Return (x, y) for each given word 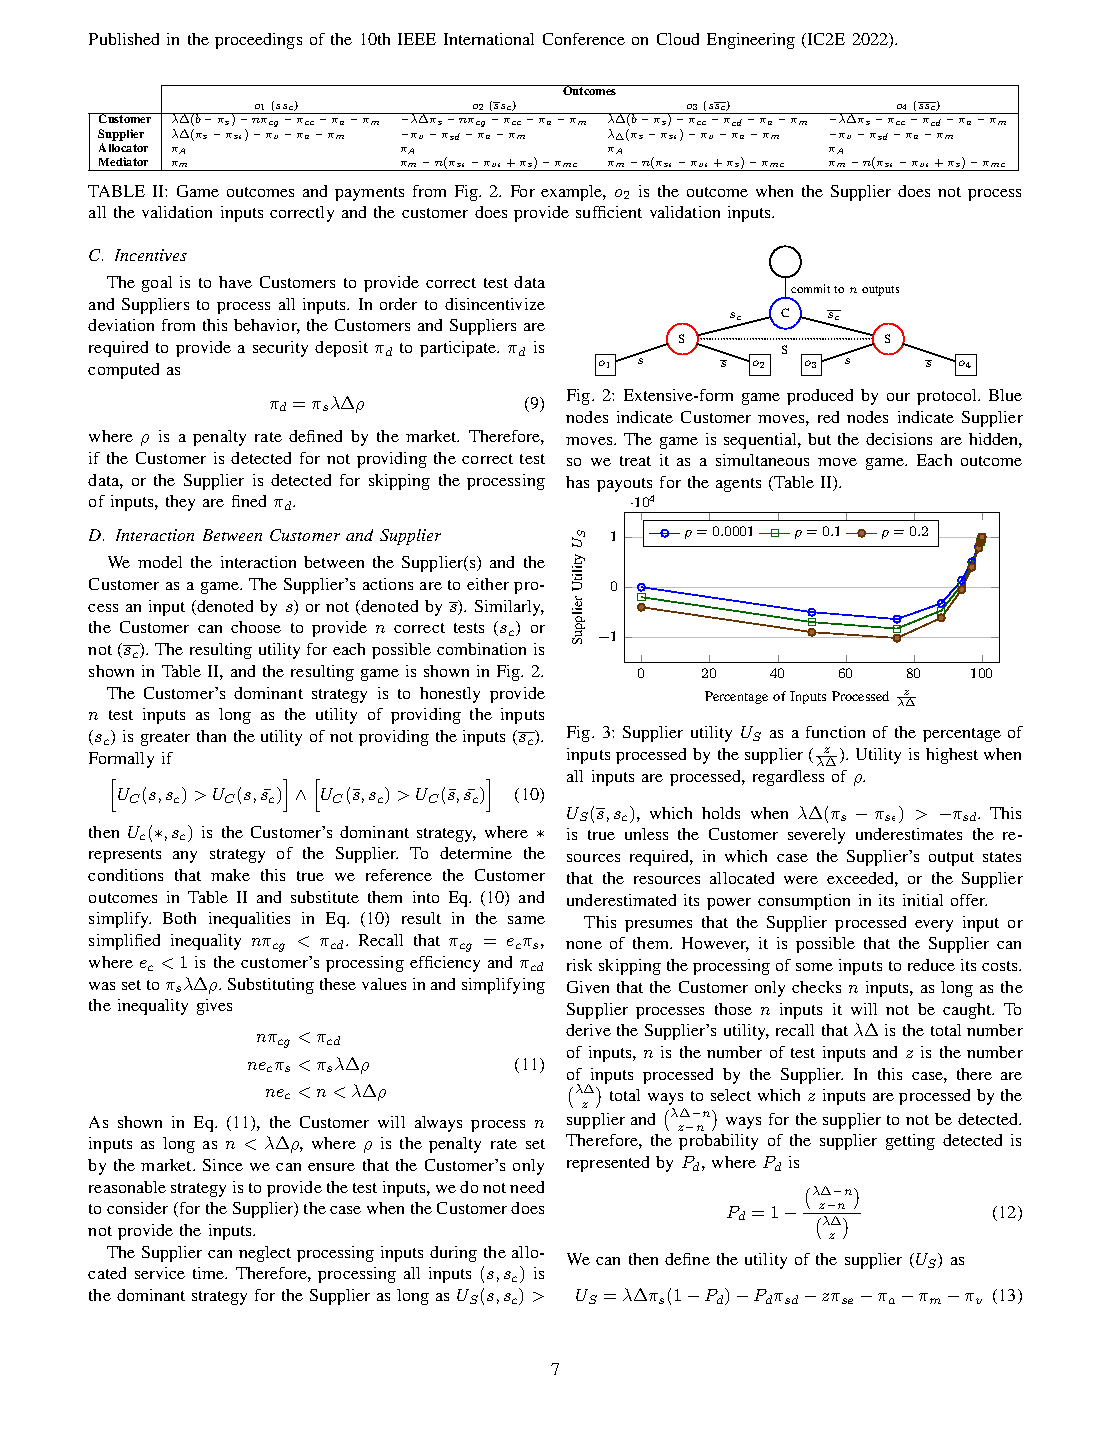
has (577, 482)
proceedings (258, 41)
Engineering (751, 41)
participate (459, 349)
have (235, 282)
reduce (931, 965)
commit (810, 288)
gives (214, 1007)
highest (952, 756)
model (160, 562)
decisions (899, 439)
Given (588, 987)
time (210, 1273)
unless (646, 834)
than (211, 736)
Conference (584, 39)
